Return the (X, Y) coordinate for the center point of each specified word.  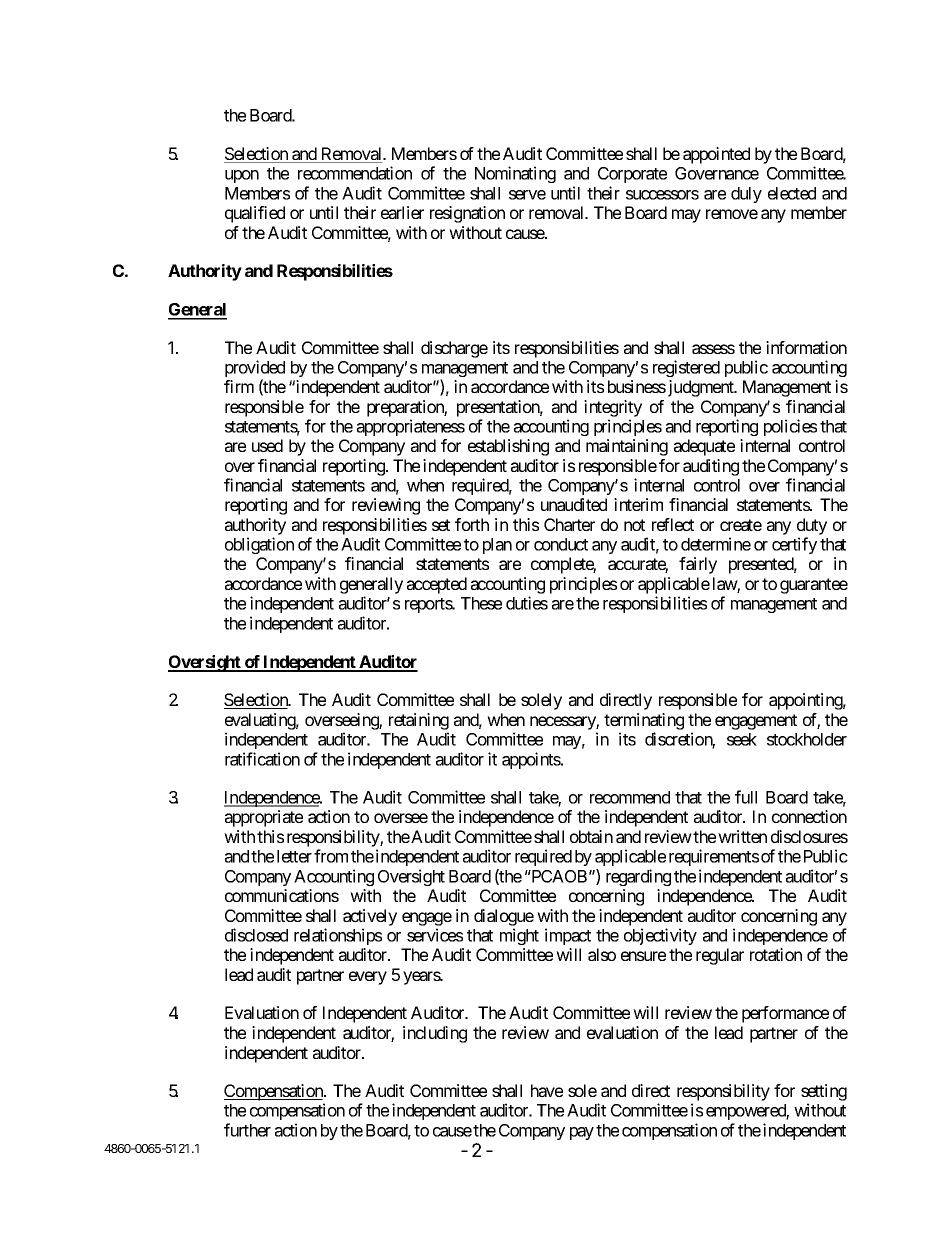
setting (824, 1092)
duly (746, 195)
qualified (255, 214)
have (547, 1090)
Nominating (515, 174)
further (247, 1130)
